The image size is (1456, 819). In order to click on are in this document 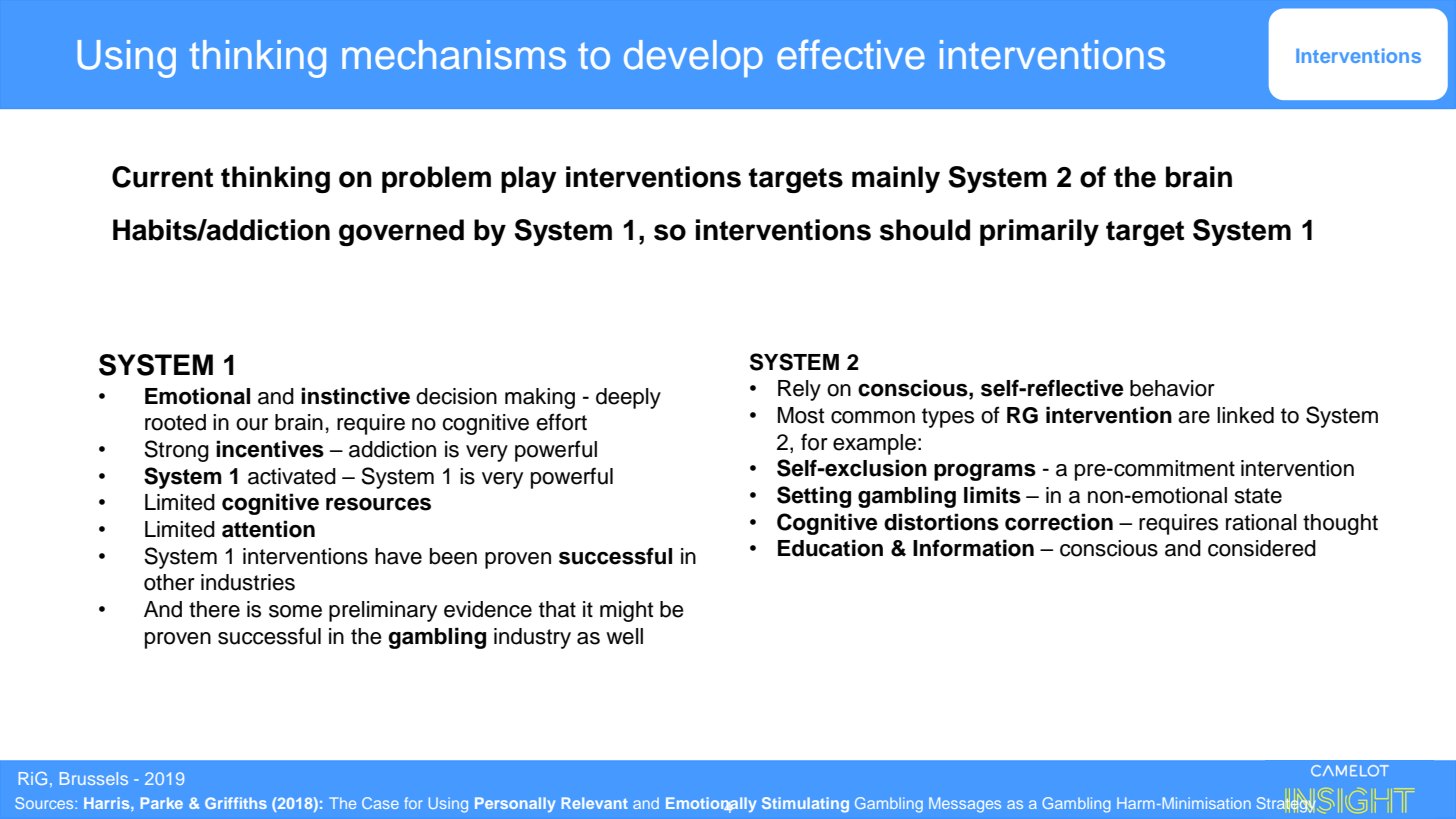, I will do `click(1194, 417)`.
